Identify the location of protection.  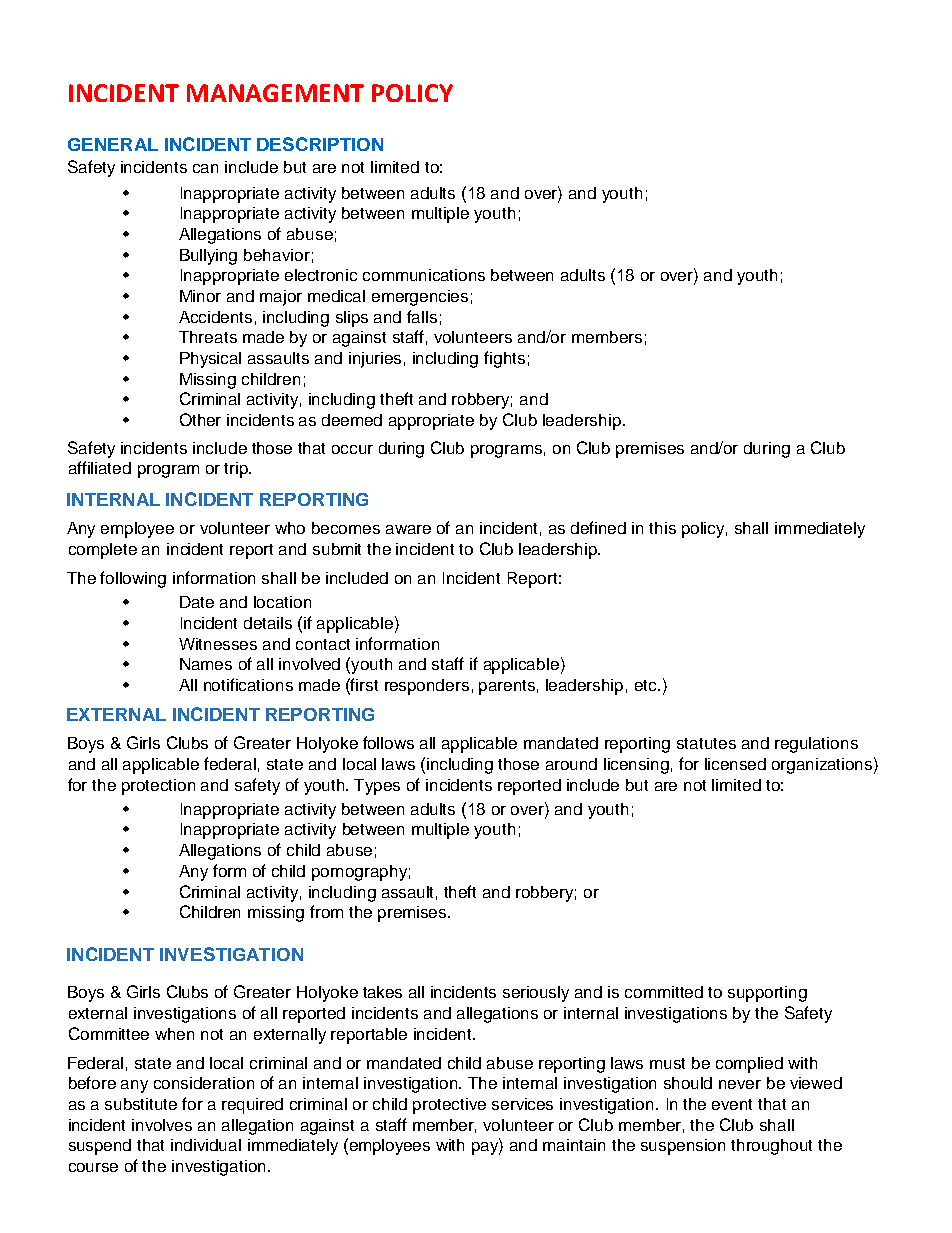
(158, 787).
